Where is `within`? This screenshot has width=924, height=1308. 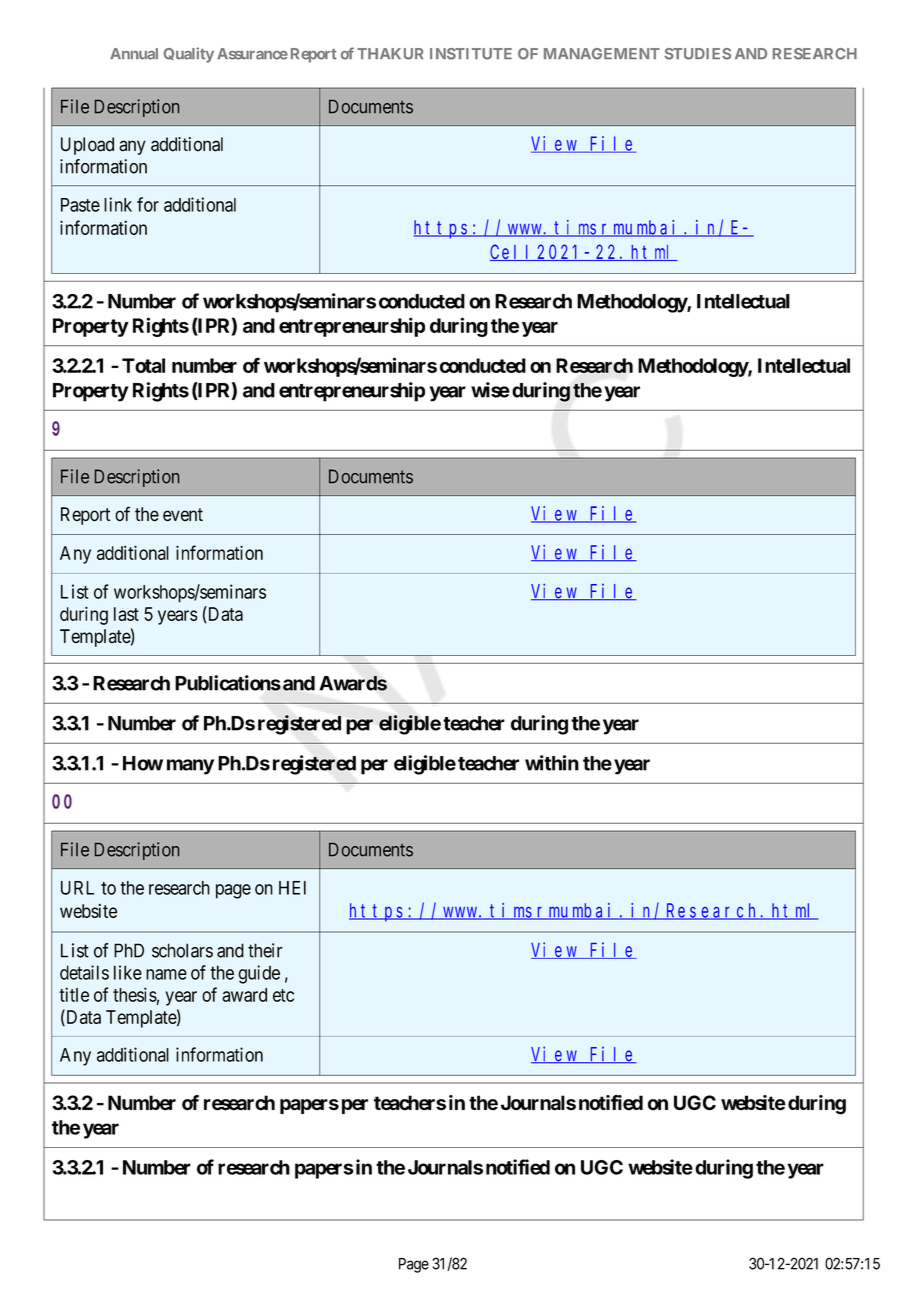
within is located at coordinates (552, 763).
